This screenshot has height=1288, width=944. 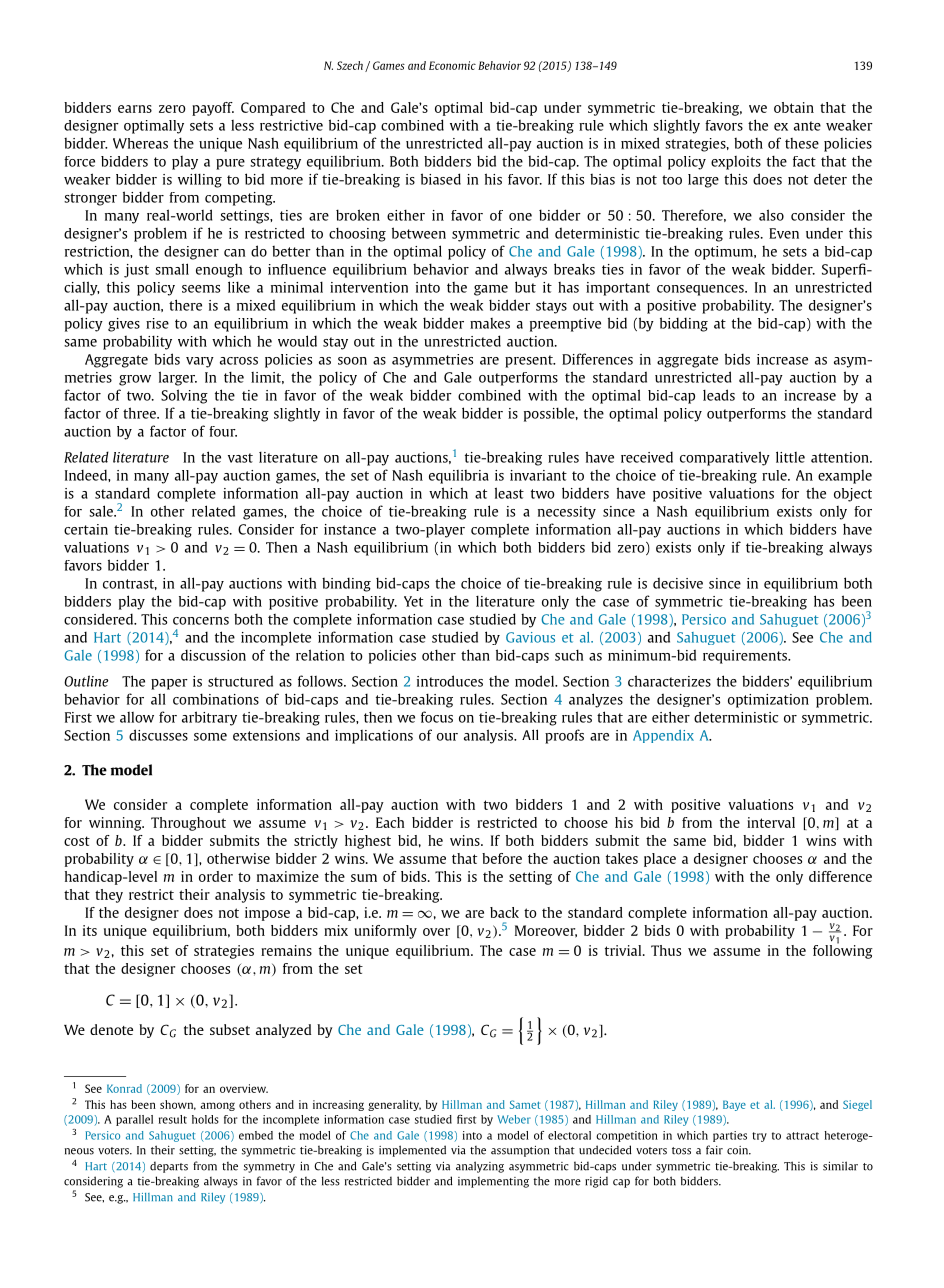 What do you see at coordinates (413, 601) in the screenshot?
I see `Yet` at bounding box center [413, 601].
